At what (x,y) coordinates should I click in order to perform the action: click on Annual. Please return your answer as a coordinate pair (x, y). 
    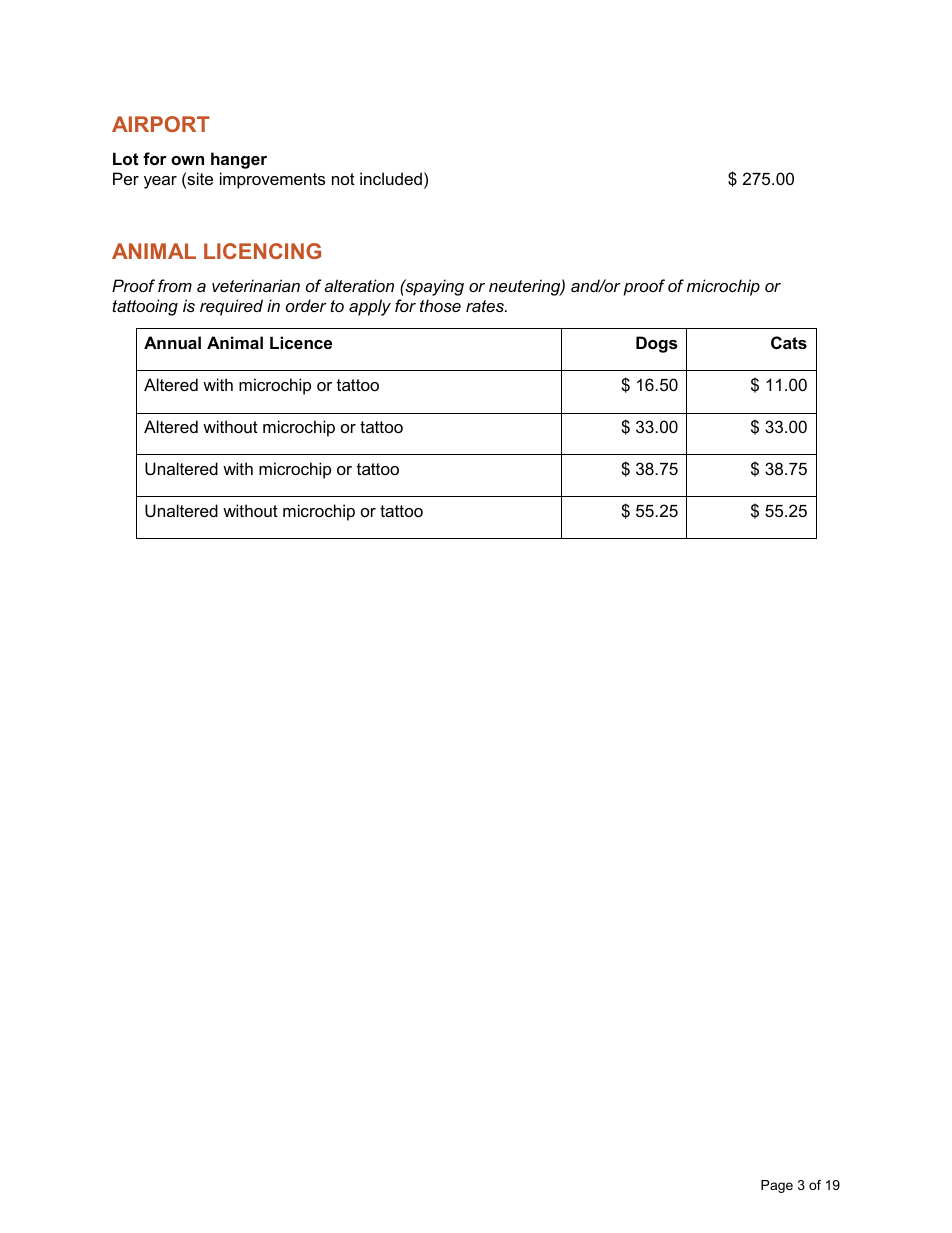
    Looking at the image, I should click on (172, 342).
